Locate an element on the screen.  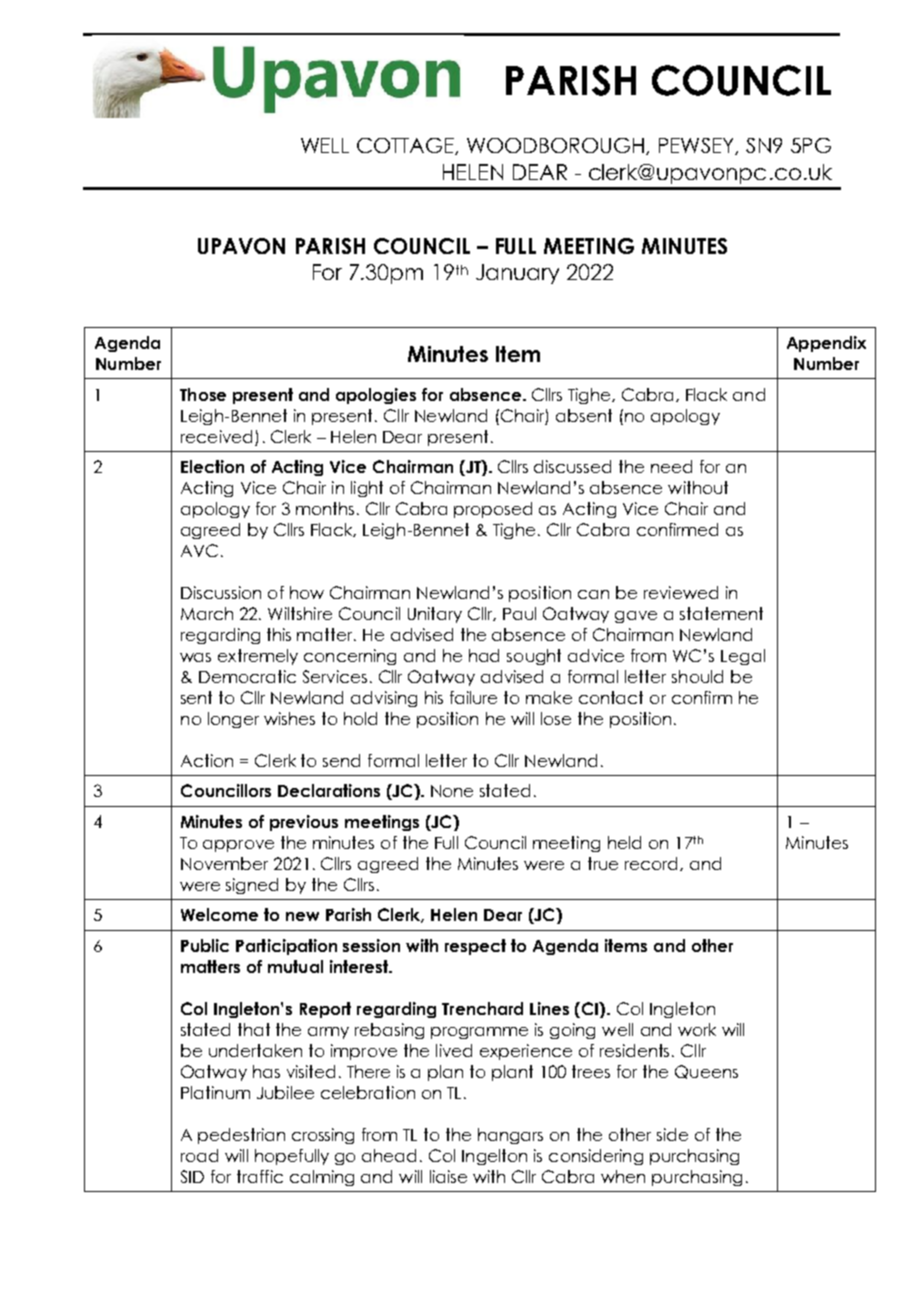
should is located at coordinates (697, 676).
